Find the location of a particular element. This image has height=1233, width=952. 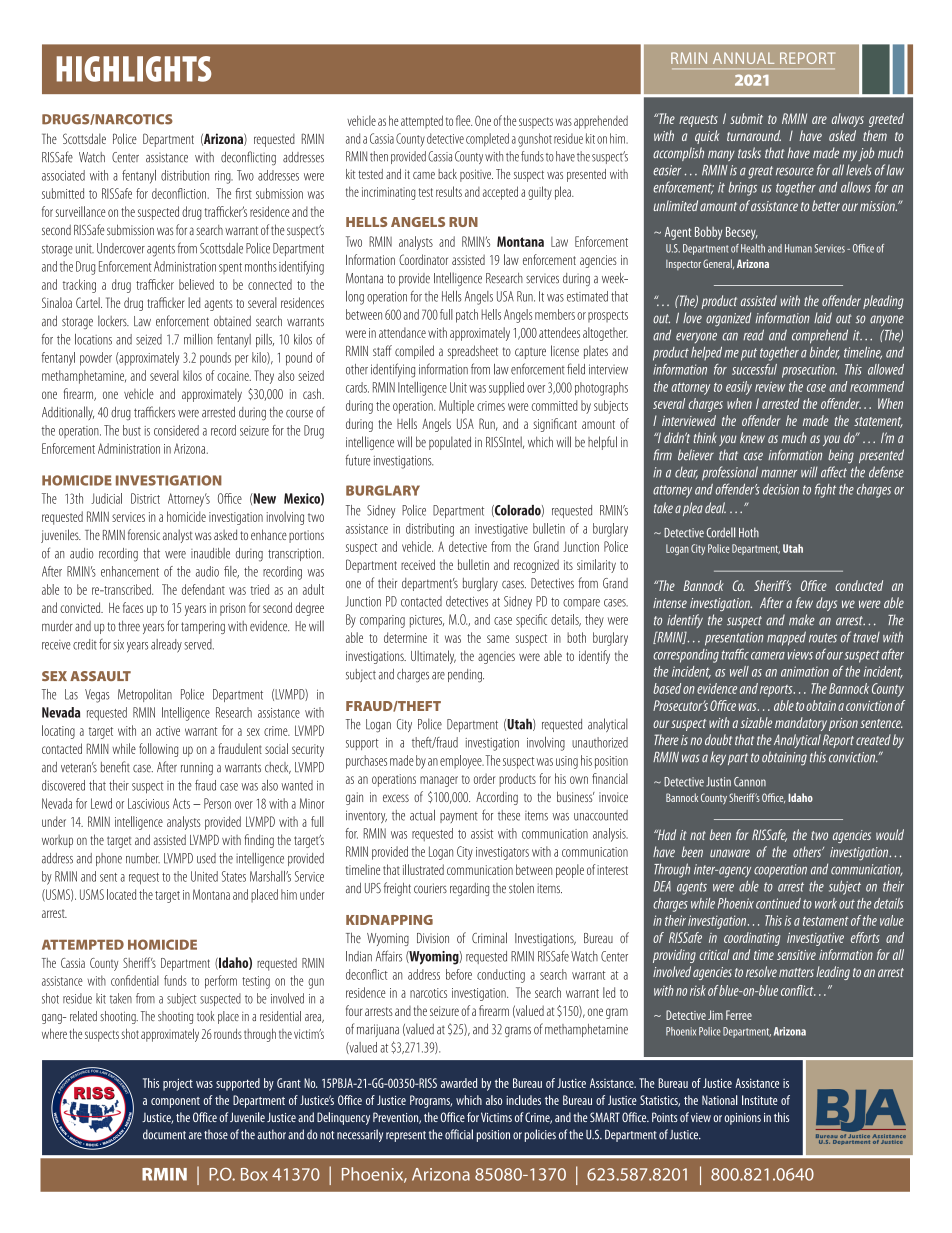

ANNUAL is located at coordinates (743, 58).
